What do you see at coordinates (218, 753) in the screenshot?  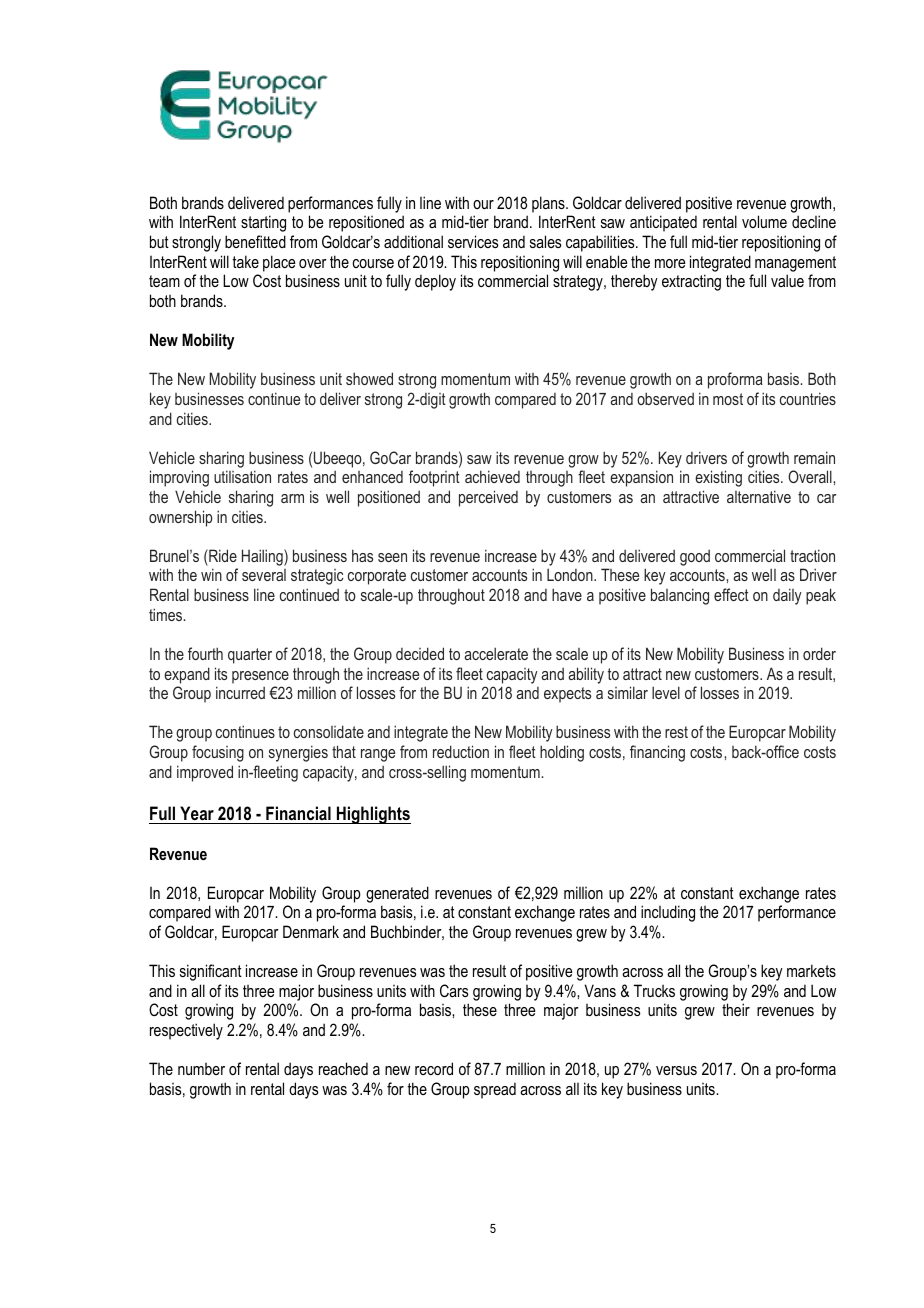 I see `focusing` at bounding box center [218, 753].
